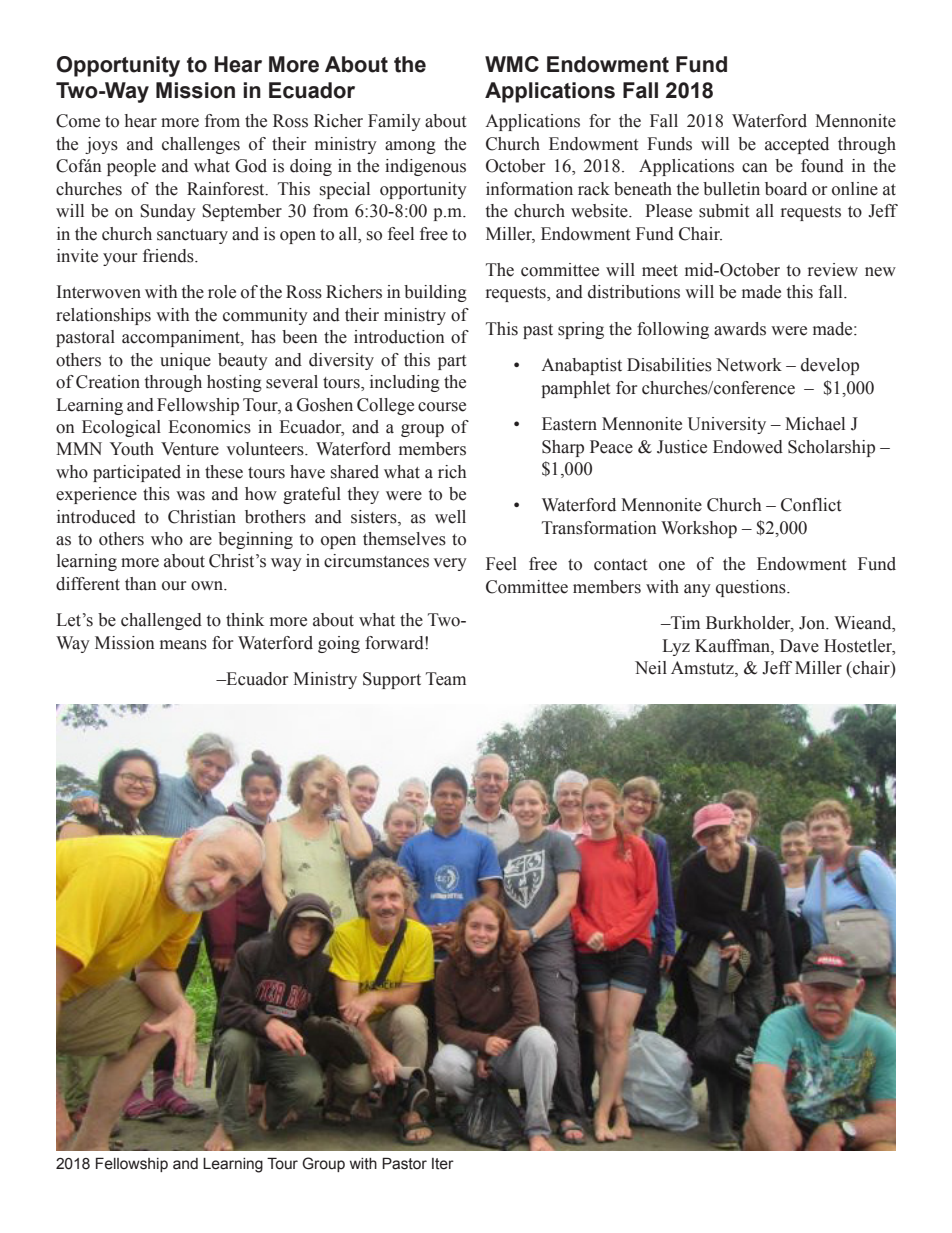 This screenshot has width=952, height=1233. Describe the element at coordinates (185, 361) in the screenshot. I see `unique` at that location.
